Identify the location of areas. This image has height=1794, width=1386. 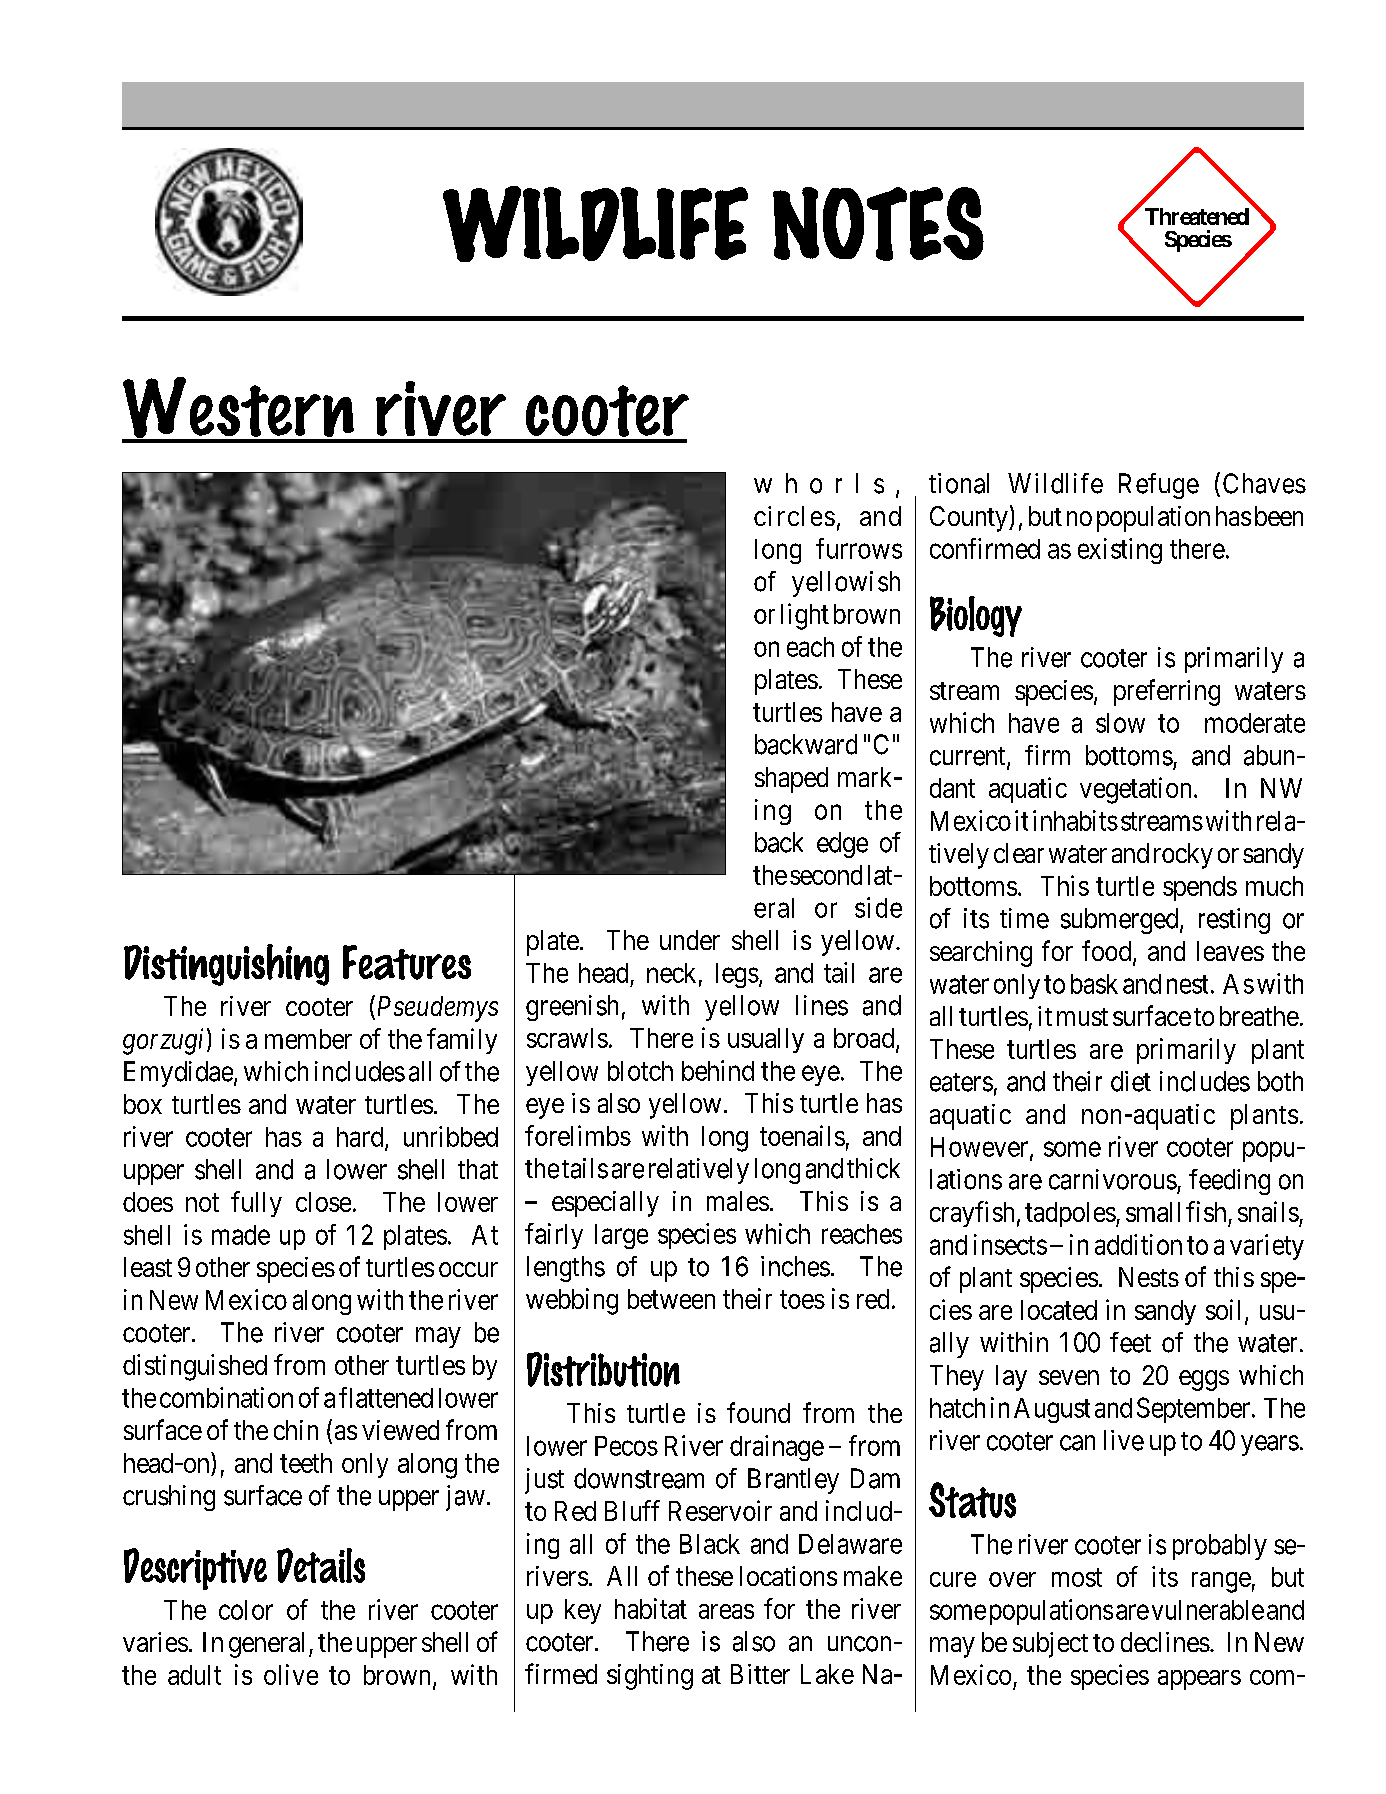
(726, 1611).
